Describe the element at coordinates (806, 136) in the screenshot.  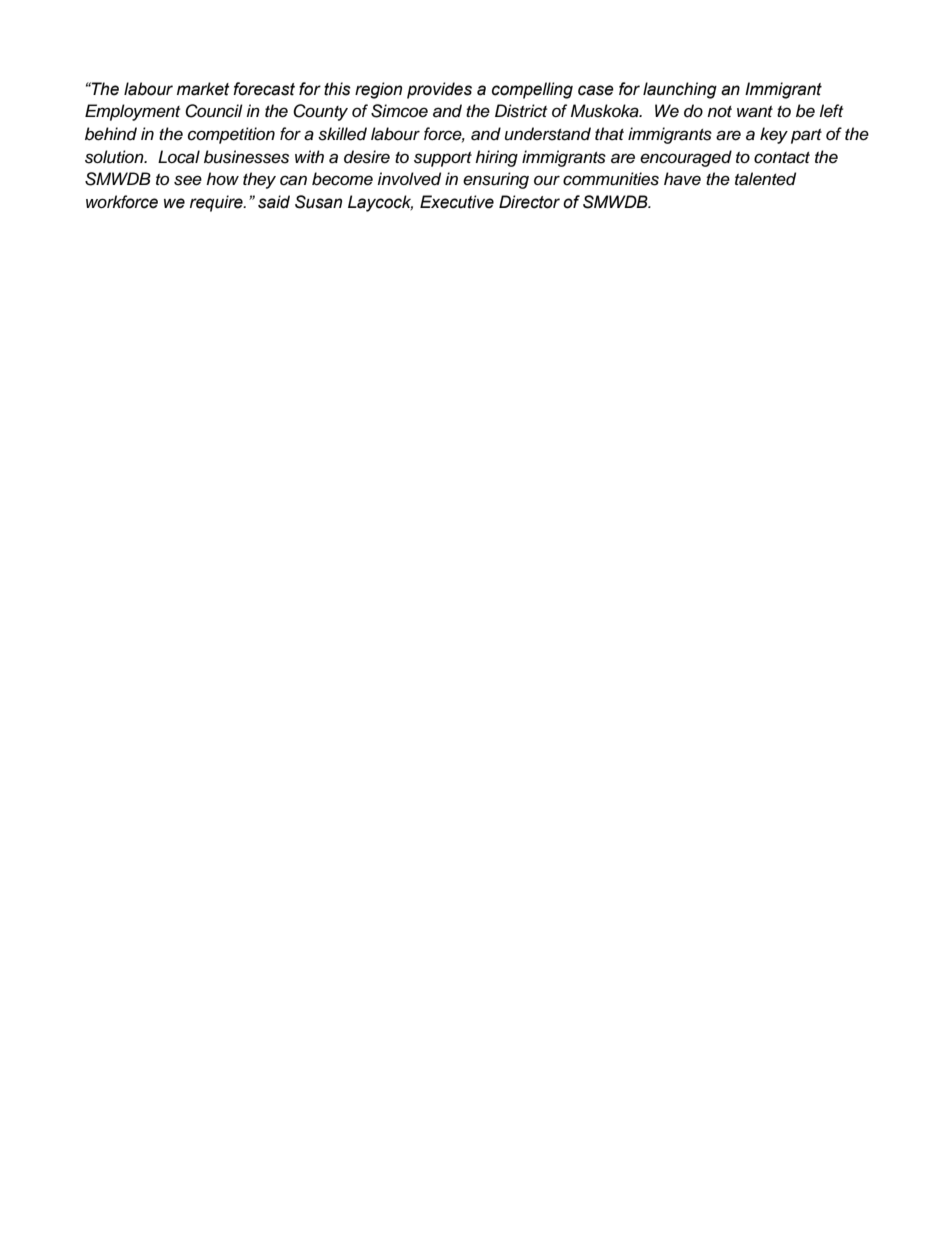
I see `part` at that location.
